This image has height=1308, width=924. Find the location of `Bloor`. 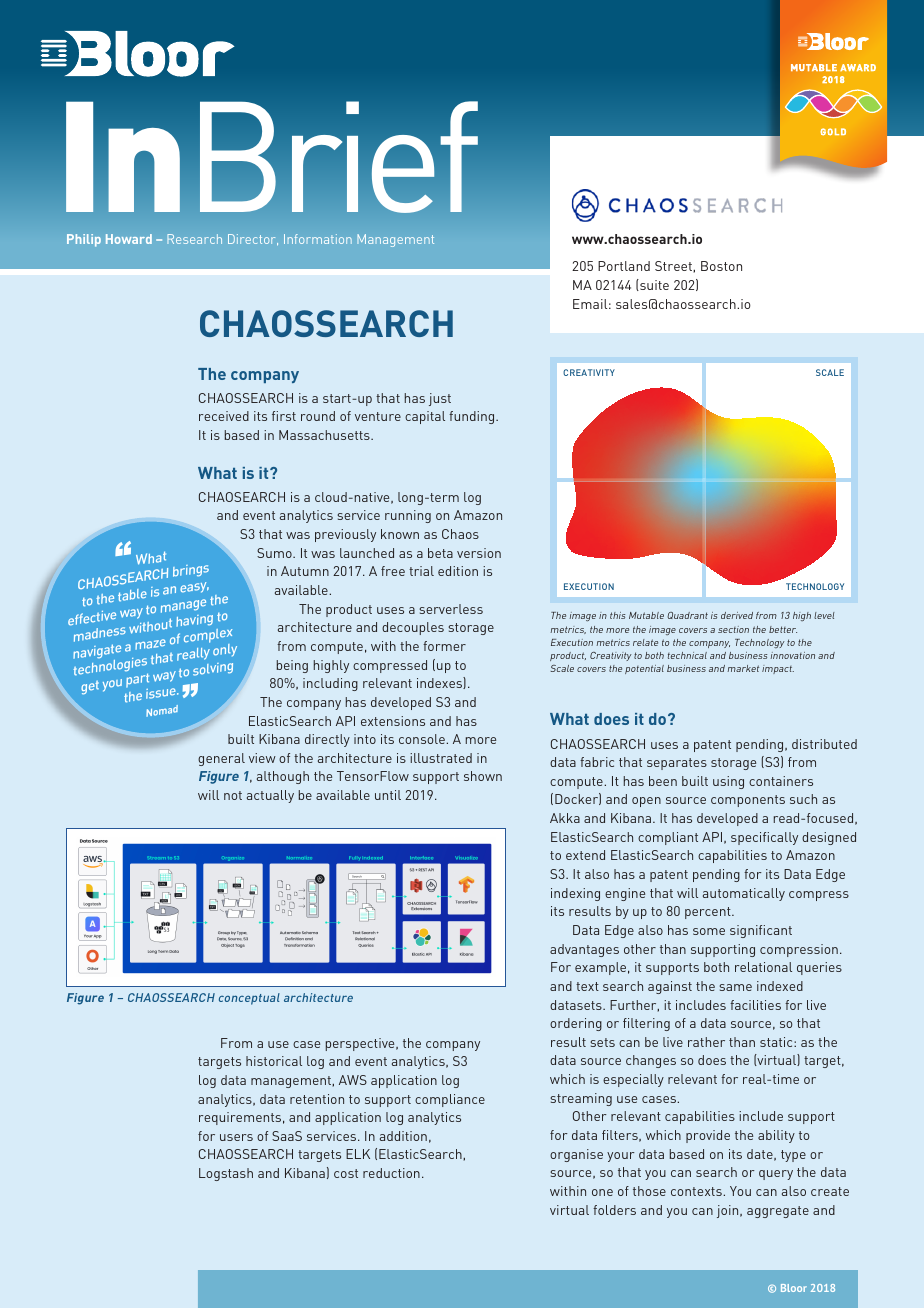

Bloor is located at coordinates (794, 1288).
